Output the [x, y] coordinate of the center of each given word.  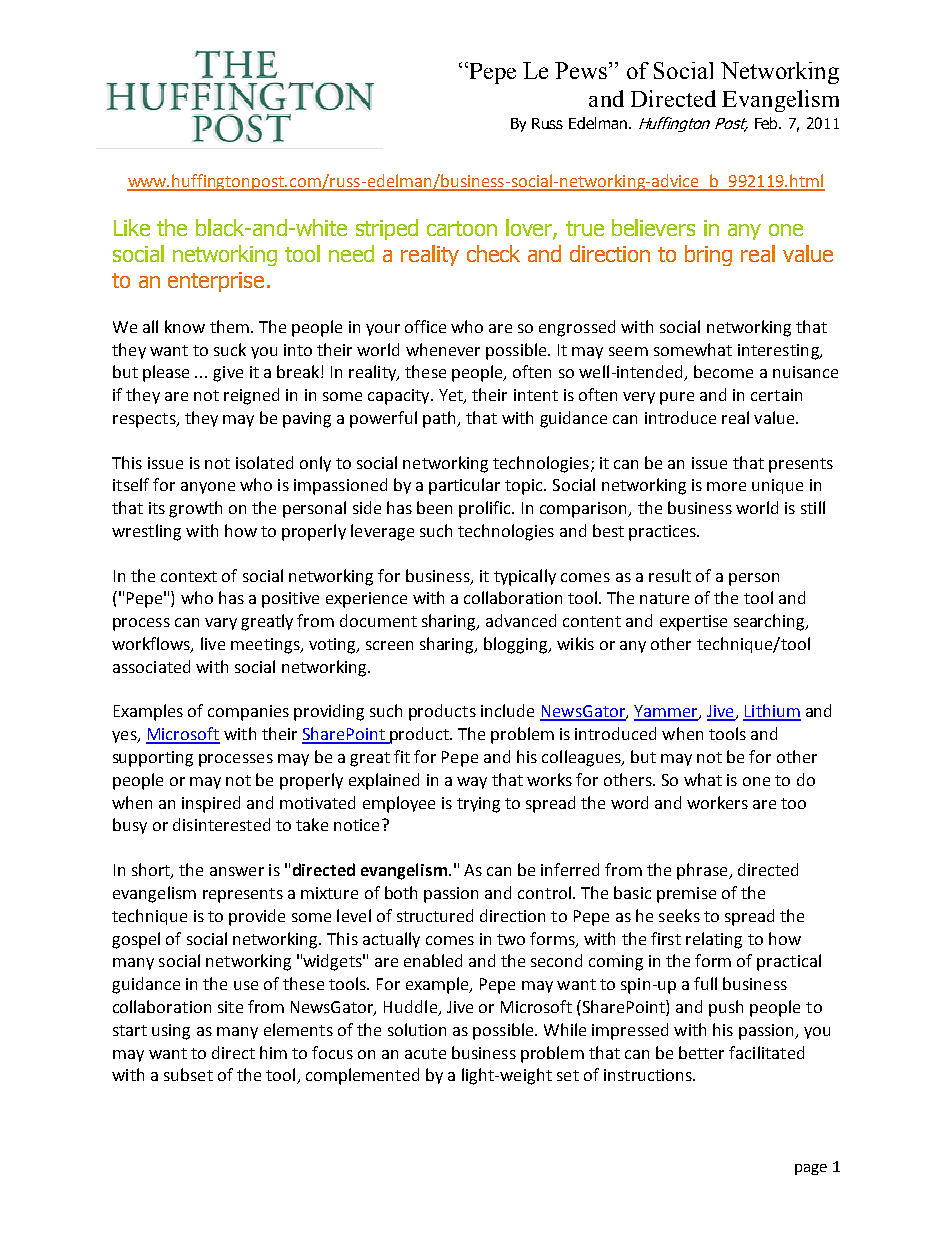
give [228, 374]
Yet [452, 396]
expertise [693, 623]
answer [237, 871]
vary [221, 624]
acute [425, 1053]
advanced [521, 620]
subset [188, 1074]
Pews [582, 70]
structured [435, 915]
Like [132, 227]
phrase [703, 871]
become [723, 371]
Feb [768, 123]
